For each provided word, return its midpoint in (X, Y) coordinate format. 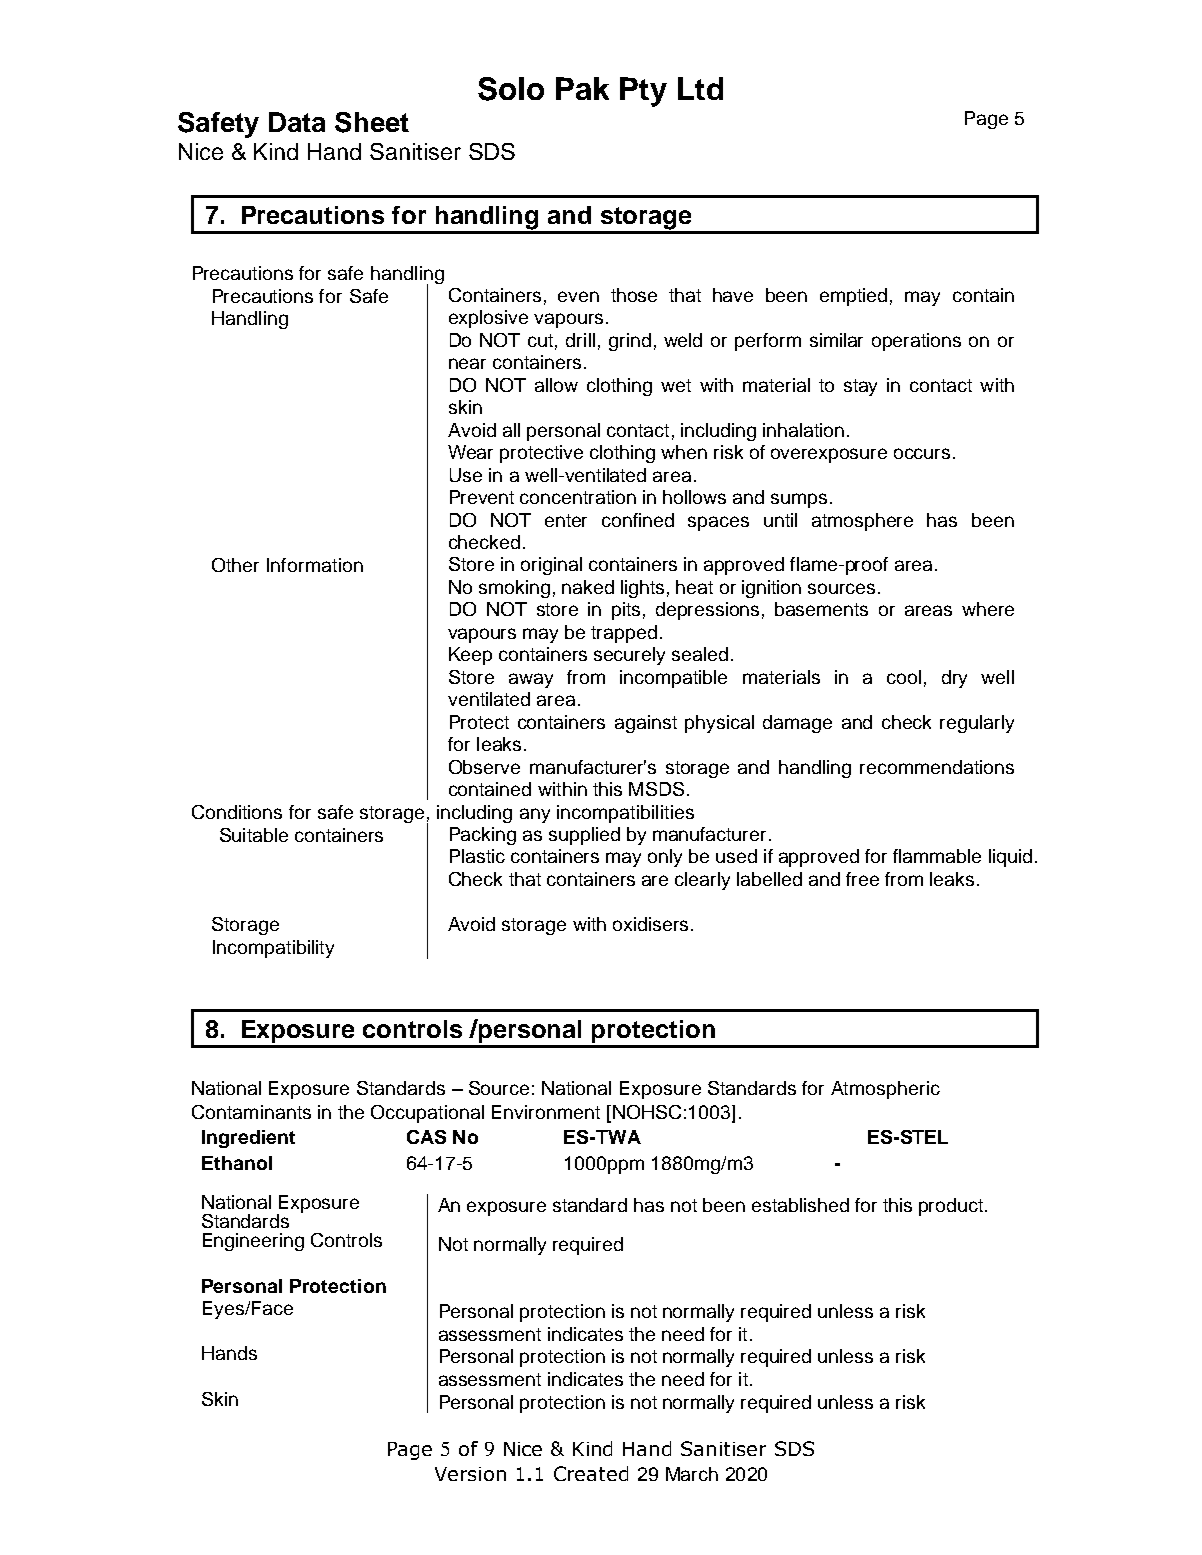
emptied (853, 297)
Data (297, 122)
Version (470, 1474)
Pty (643, 92)
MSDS (656, 789)
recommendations (937, 767)
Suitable (254, 835)
